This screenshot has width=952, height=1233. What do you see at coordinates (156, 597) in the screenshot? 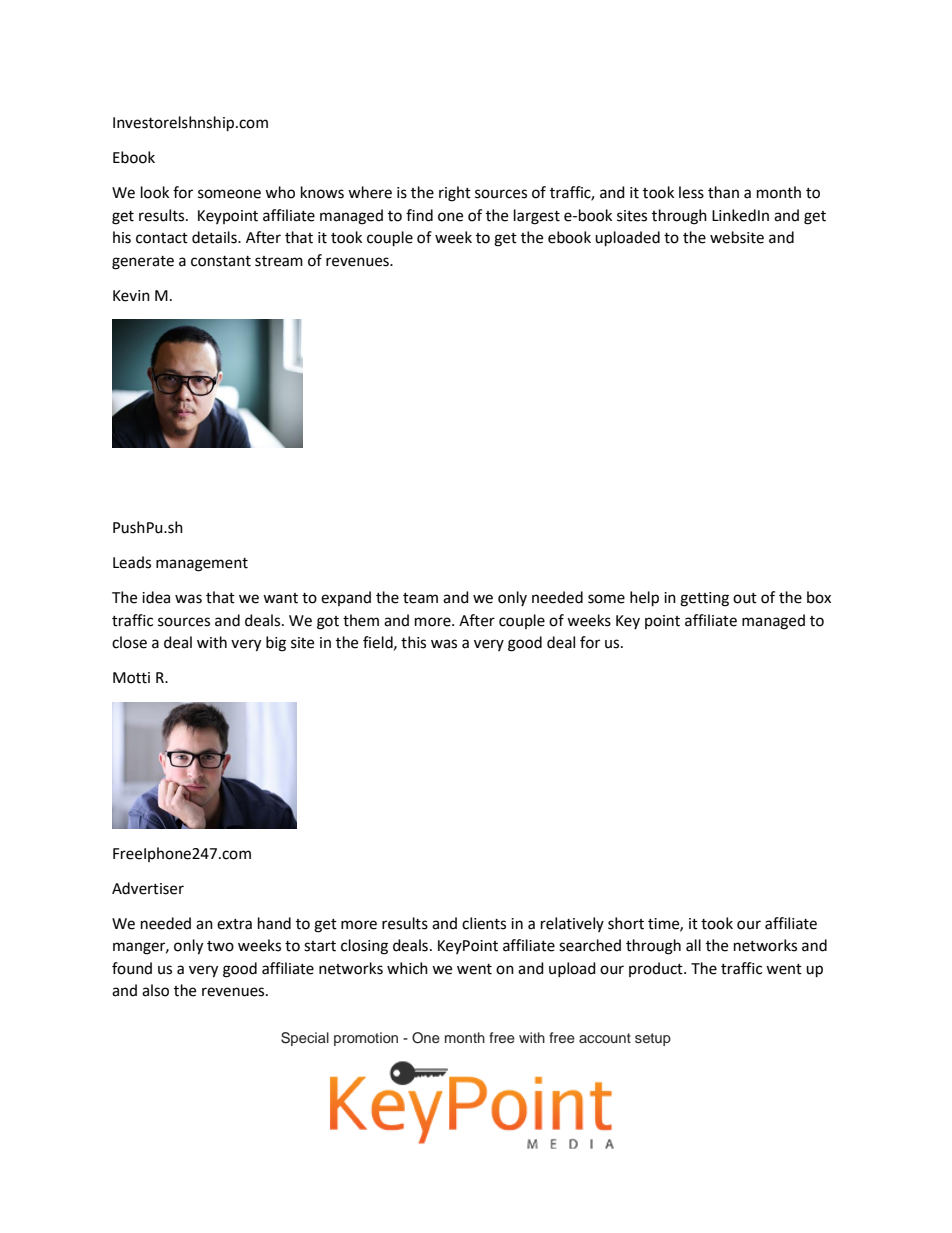
I see `idea` at bounding box center [156, 597].
